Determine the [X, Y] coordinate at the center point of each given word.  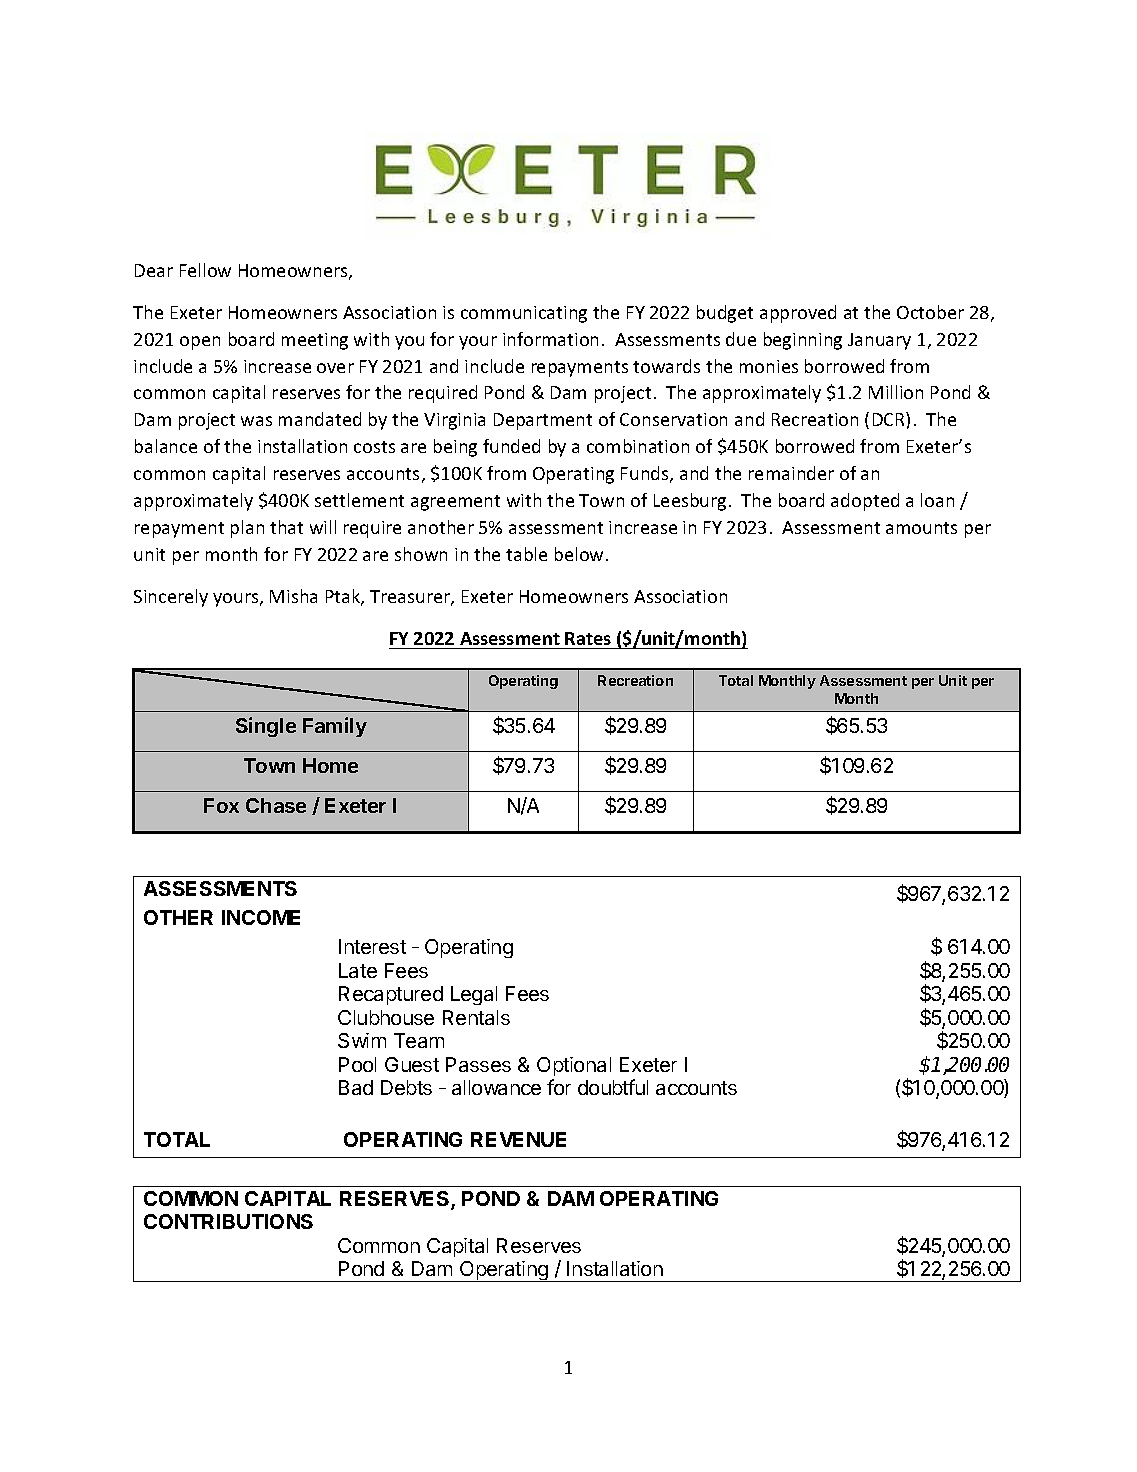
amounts [921, 528]
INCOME [261, 917]
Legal [474, 995]
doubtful [613, 1087]
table [526, 554]
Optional [574, 1066]
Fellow [205, 270]
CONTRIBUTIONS [228, 1221]
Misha [293, 596]
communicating [524, 314]
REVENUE [518, 1139]
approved [798, 314]
